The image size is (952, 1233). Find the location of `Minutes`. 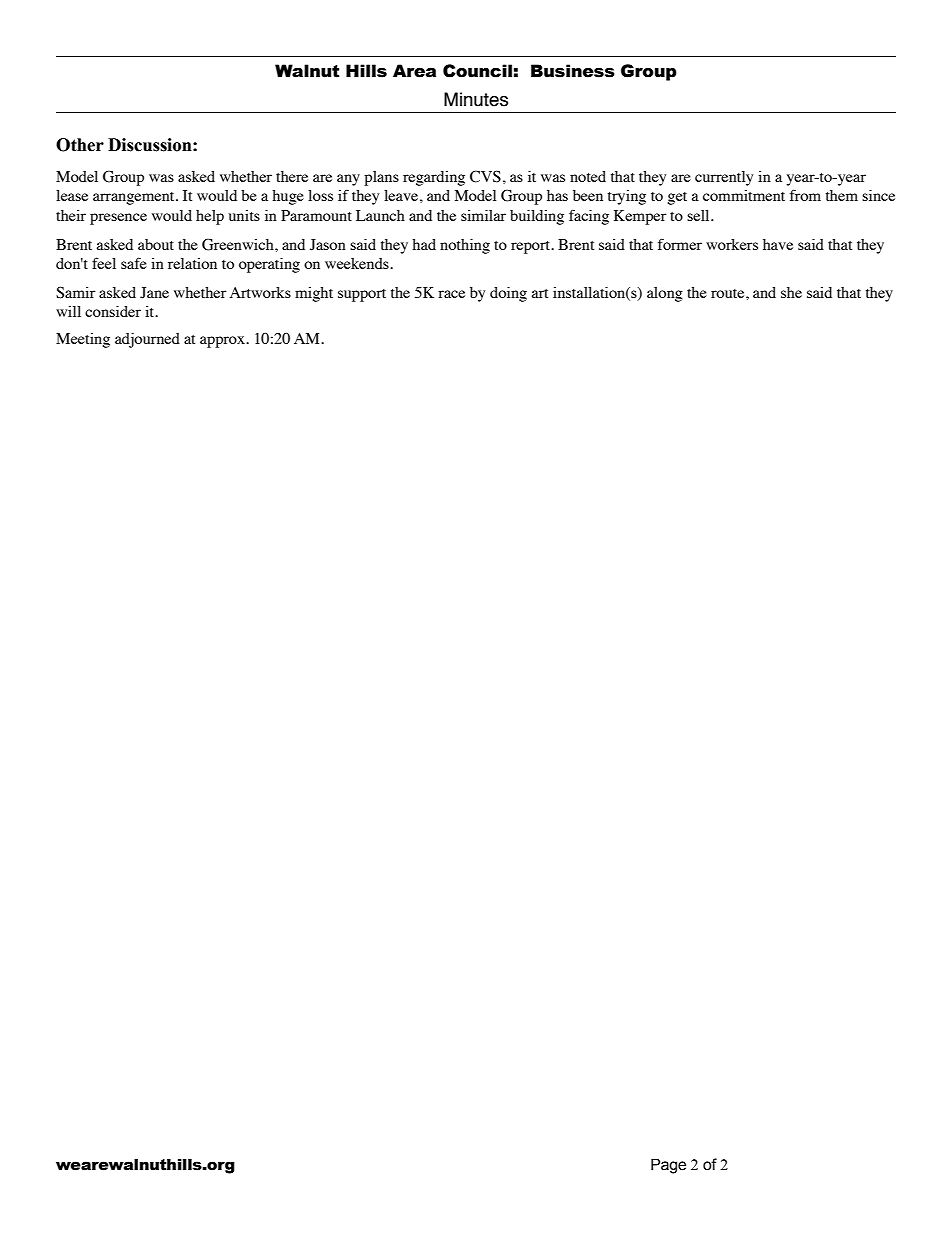

Minutes is located at coordinates (476, 99).
